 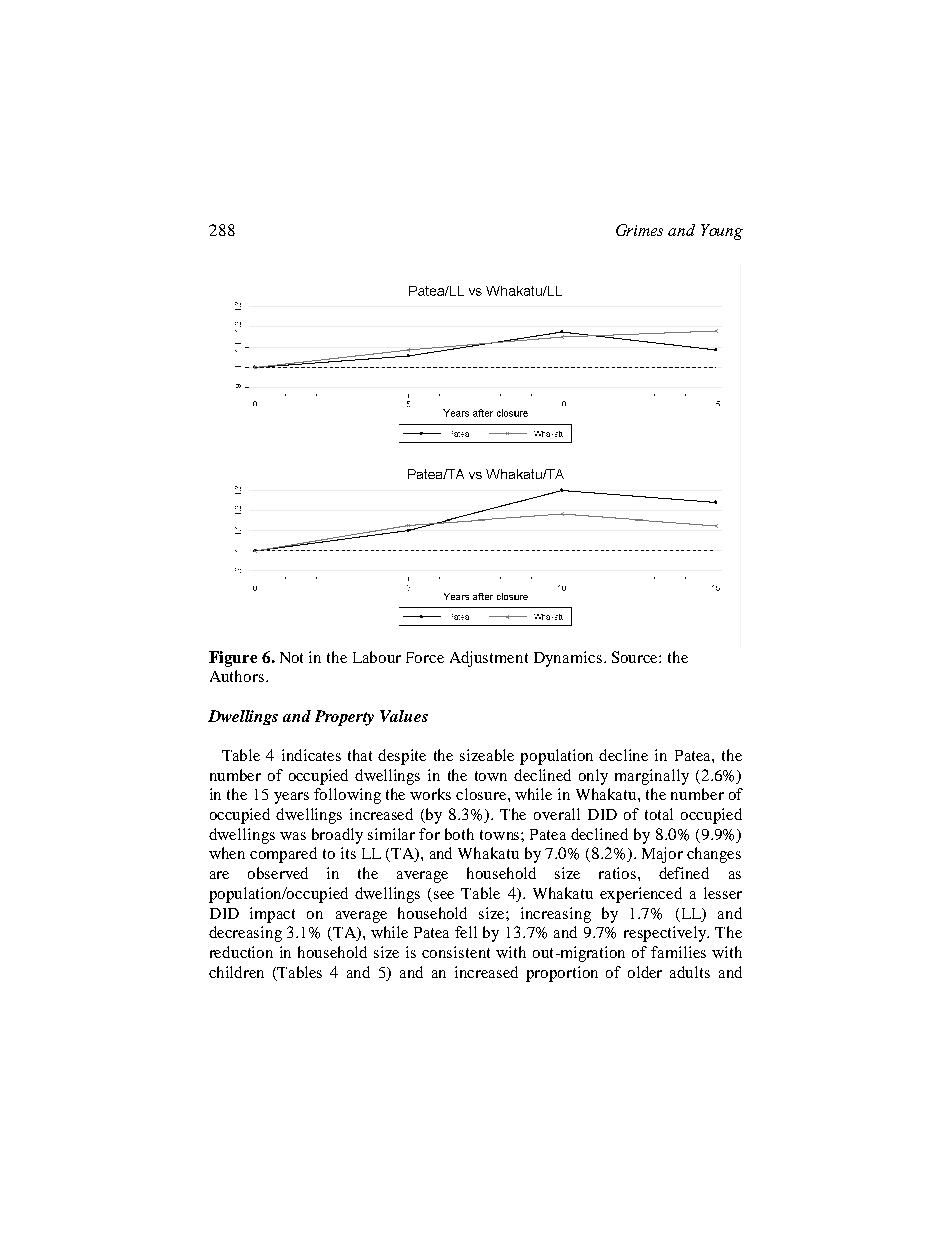 What do you see at coordinates (652, 777) in the screenshot?
I see `marginally` at bounding box center [652, 777].
